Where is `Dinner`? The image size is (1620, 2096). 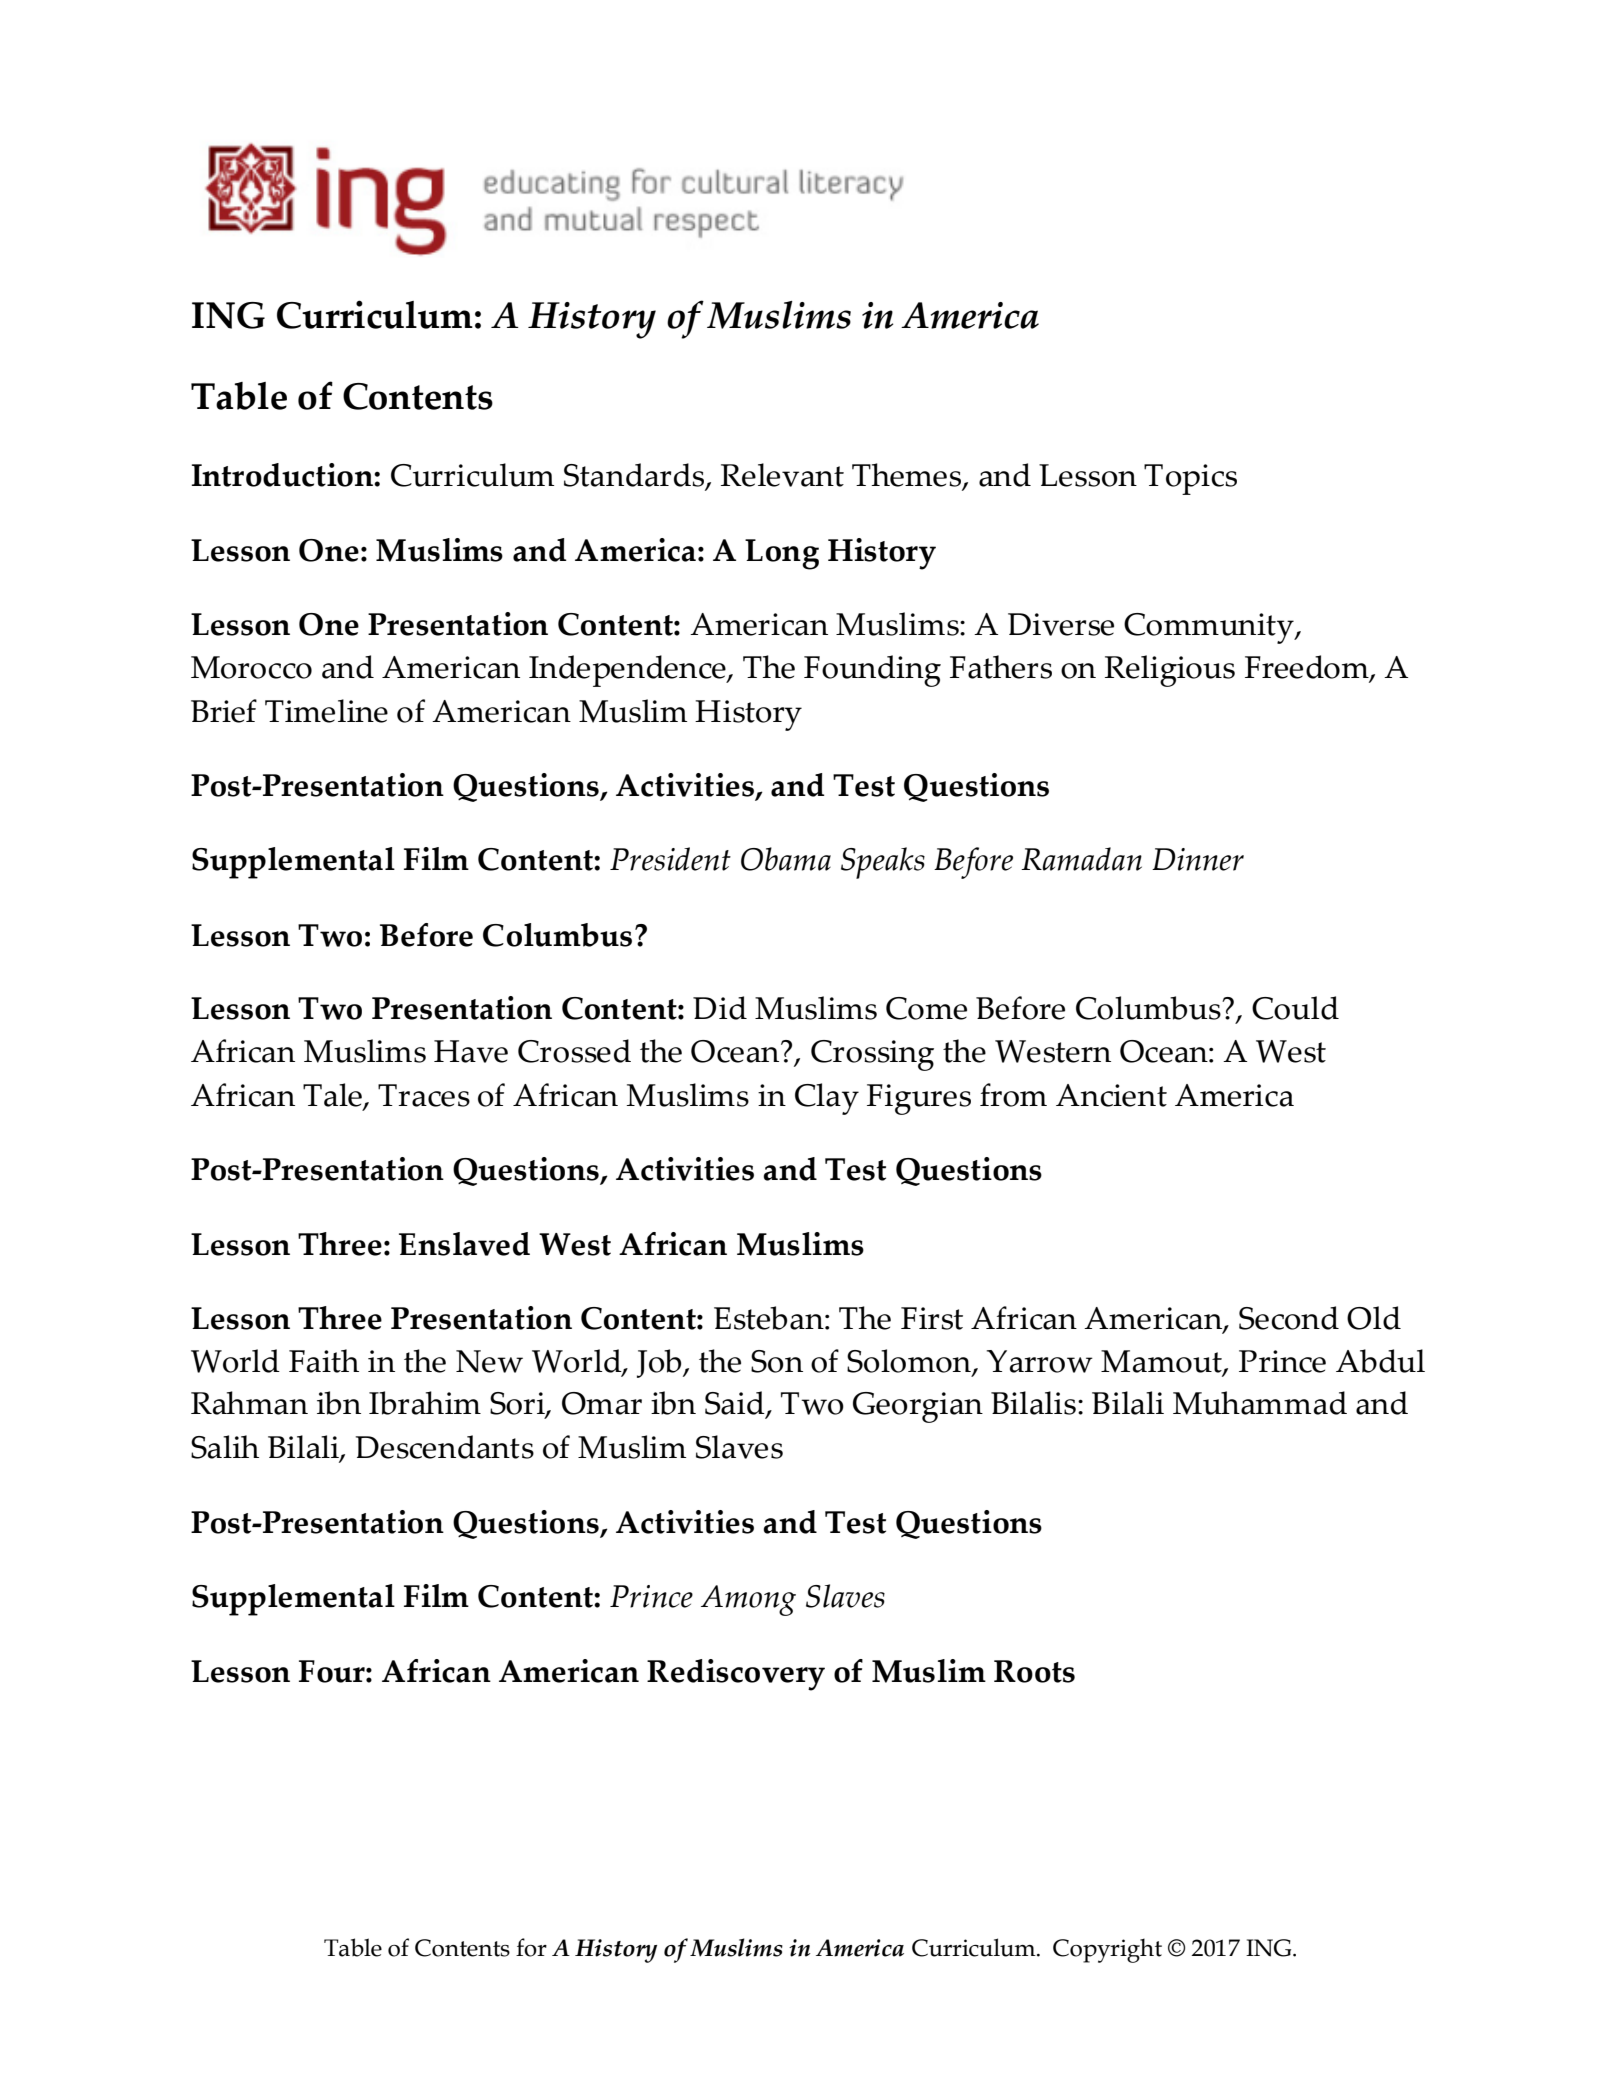 Dinner is located at coordinates (1198, 859).
